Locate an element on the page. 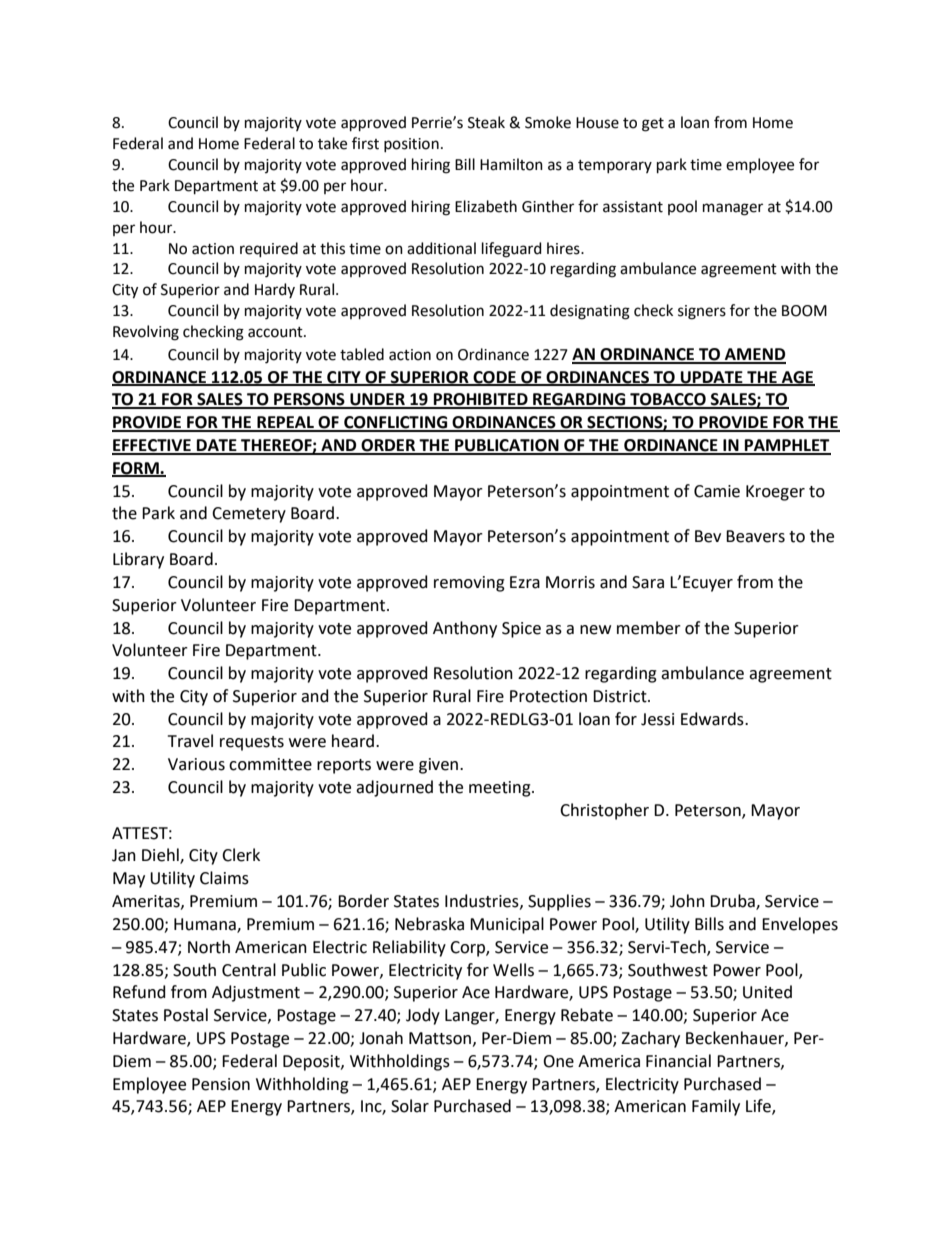 The width and height of the page is (952, 1233). EFFECTIVE is located at coordinates (152, 446).
